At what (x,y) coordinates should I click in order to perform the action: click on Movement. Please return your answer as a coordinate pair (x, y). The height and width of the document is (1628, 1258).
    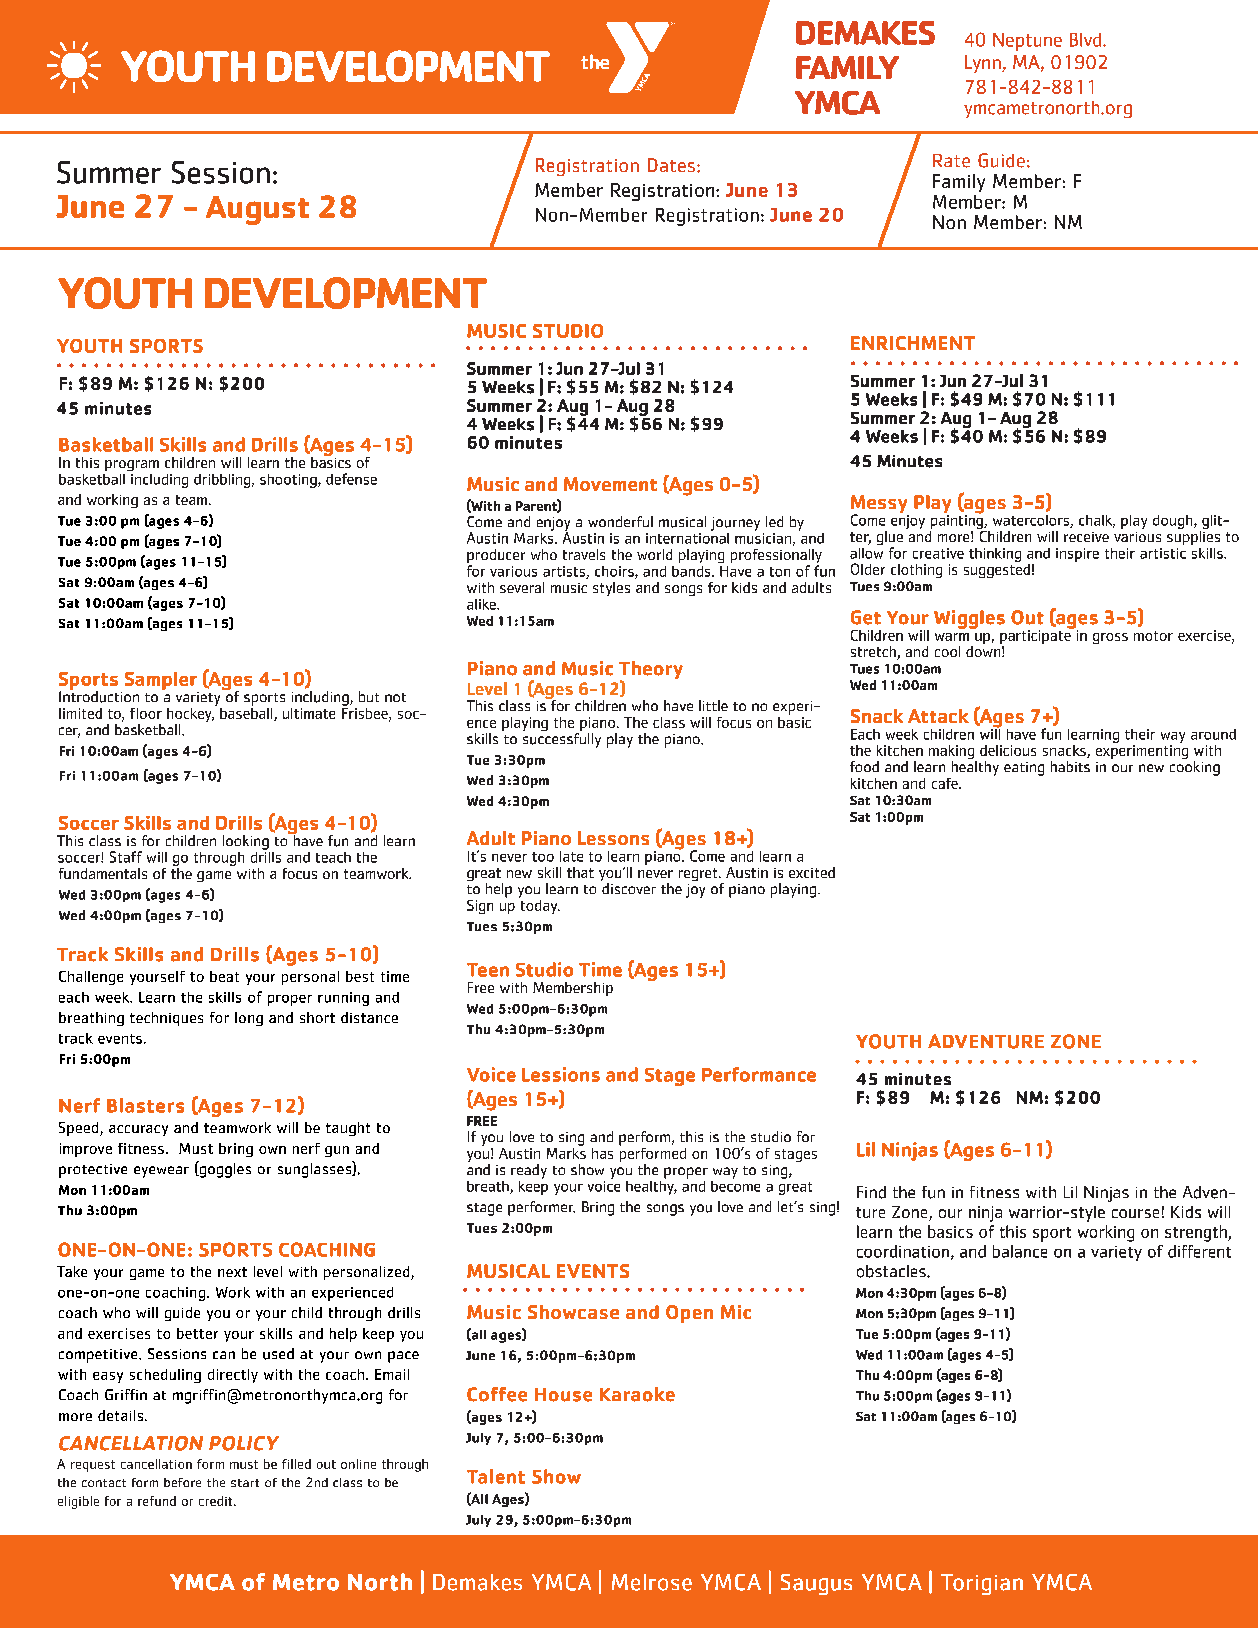
    Looking at the image, I should click on (610, 484).
